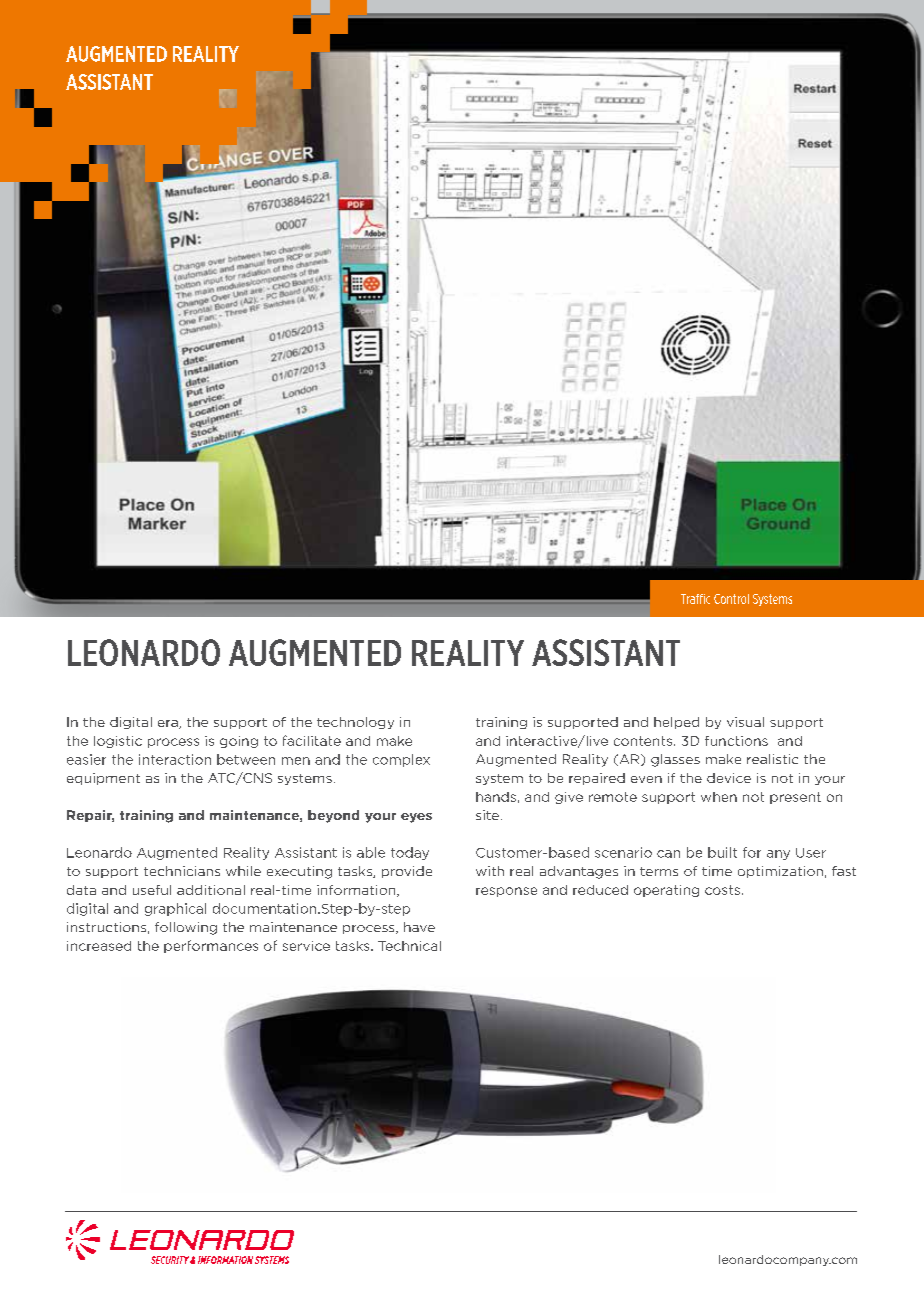  What do you see at coordinates (745, 722) in the screenshot?
I see `visual` at bounding box center [745, 722].
